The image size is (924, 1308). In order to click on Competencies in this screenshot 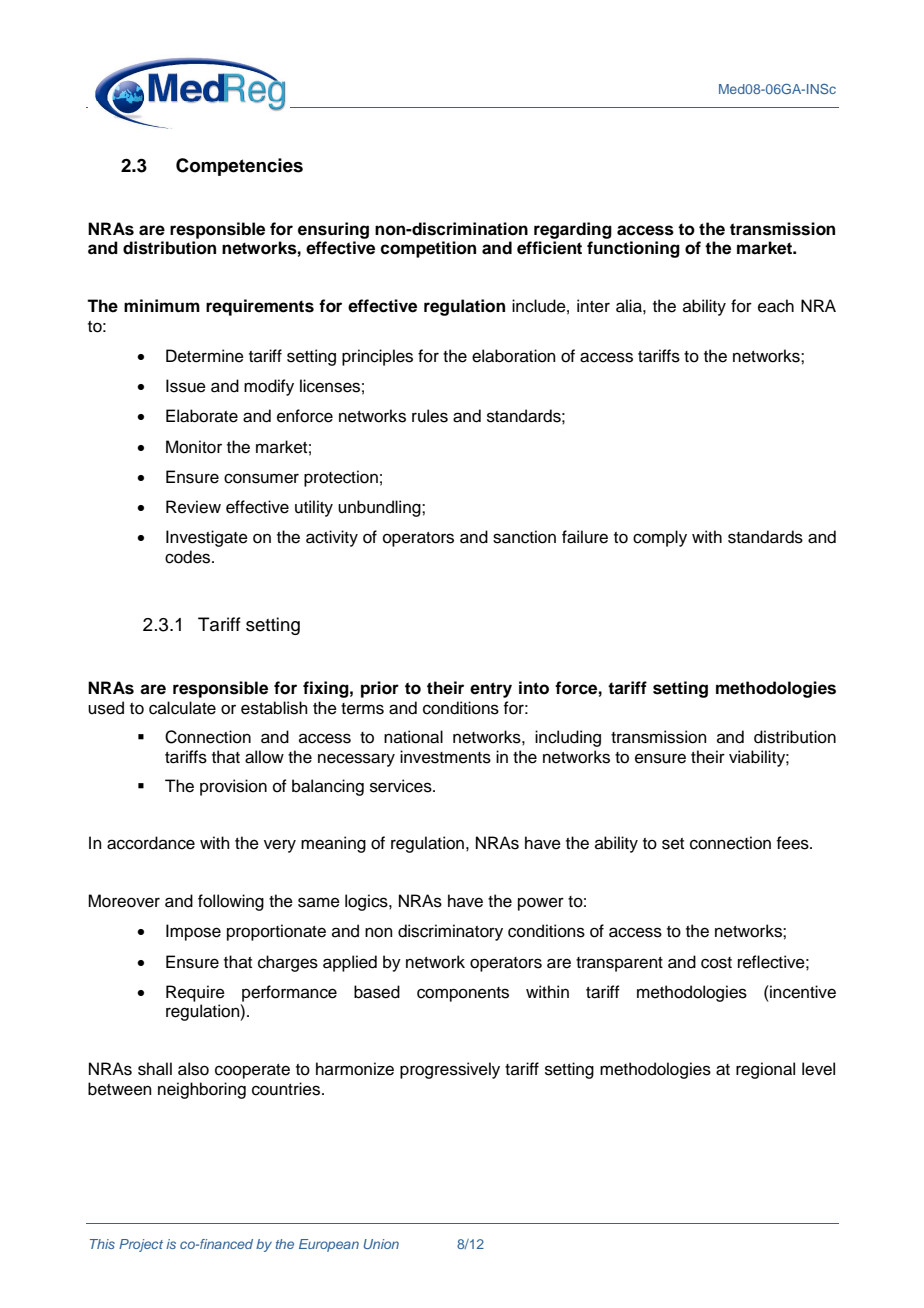, I will do `click(239, 167)`.
